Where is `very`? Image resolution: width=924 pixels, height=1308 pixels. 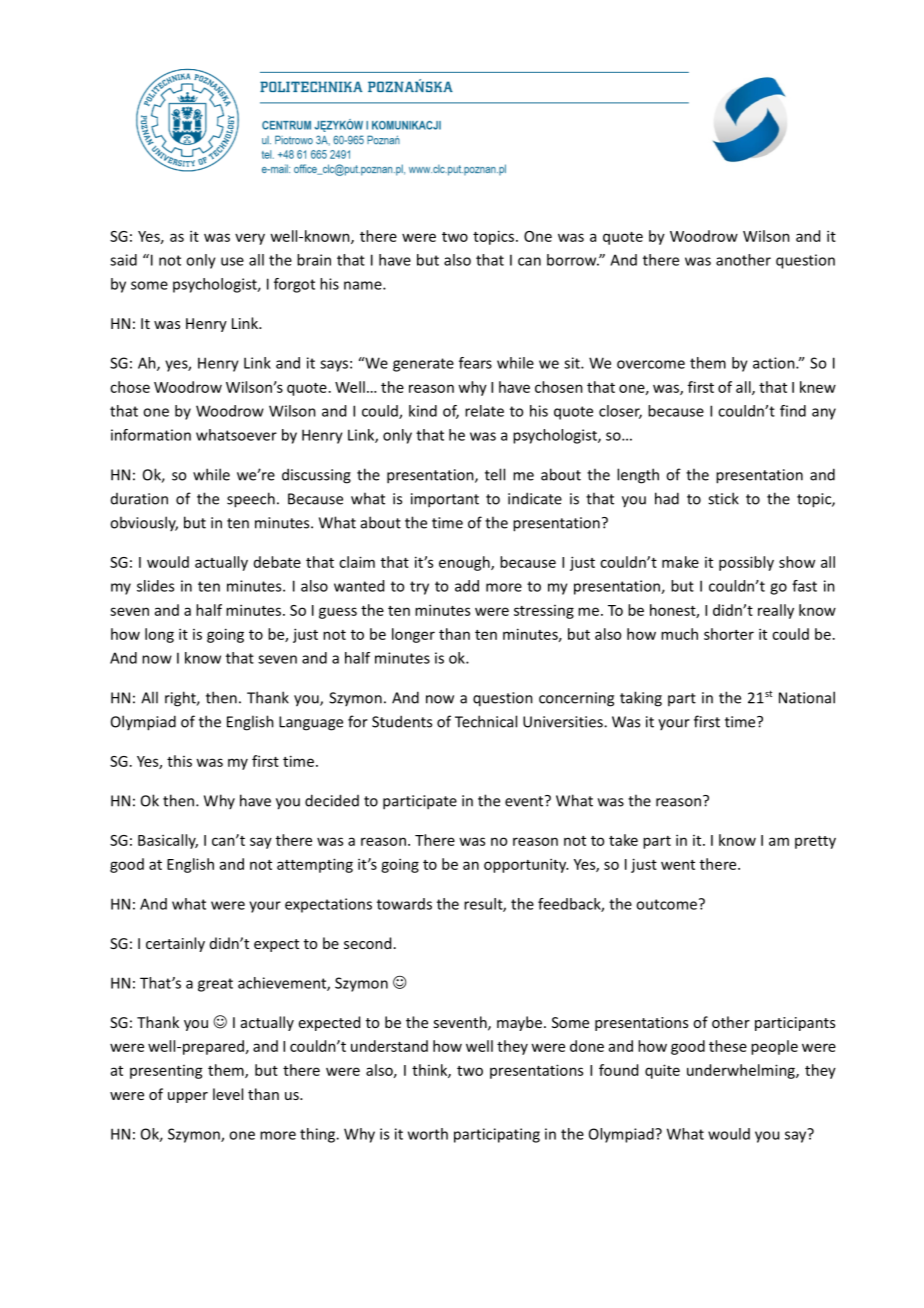 very is located at coordinates (250, 239).
